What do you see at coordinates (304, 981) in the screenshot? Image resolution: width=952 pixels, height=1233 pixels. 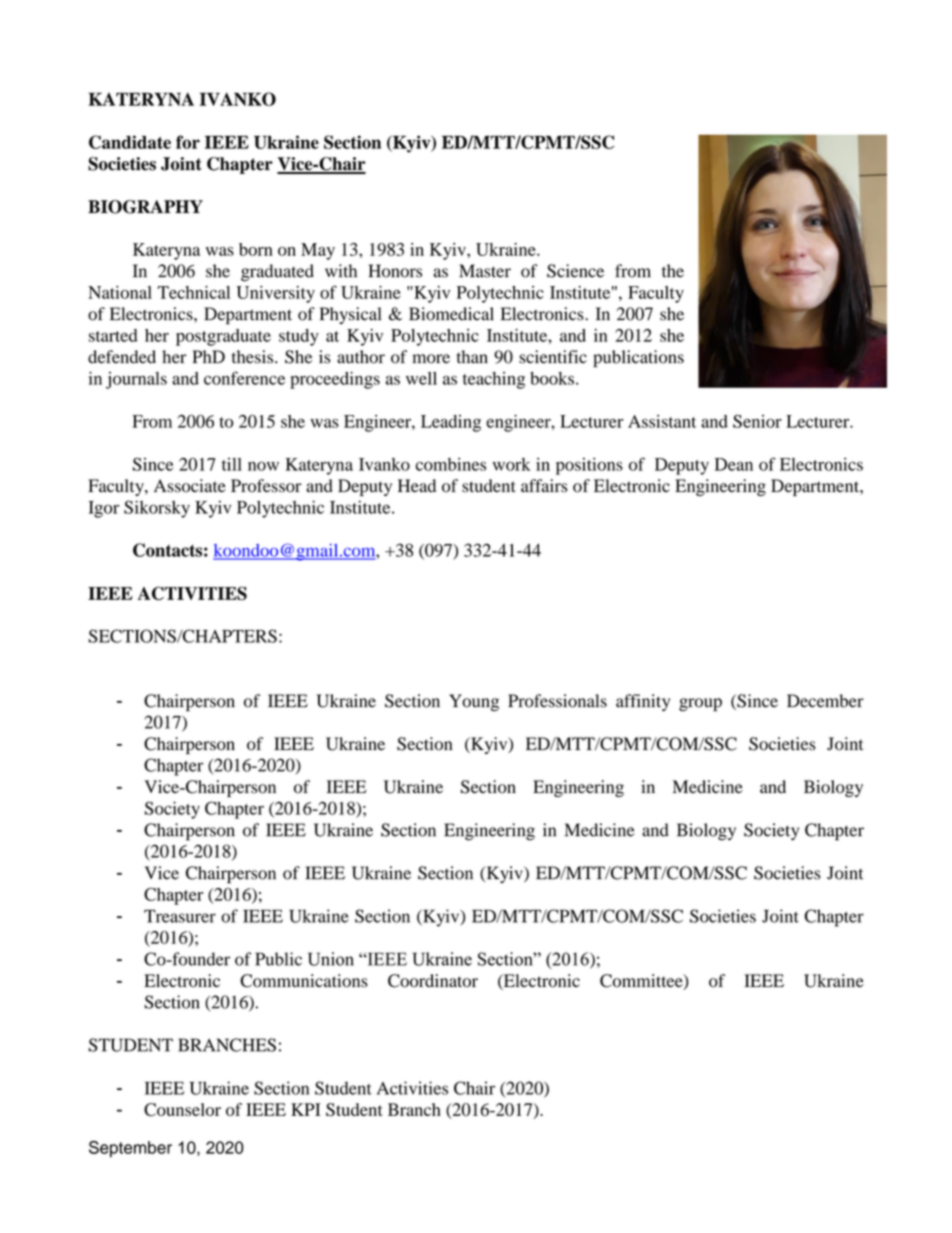 I see `Communications` at bounding box center [304, 981].
